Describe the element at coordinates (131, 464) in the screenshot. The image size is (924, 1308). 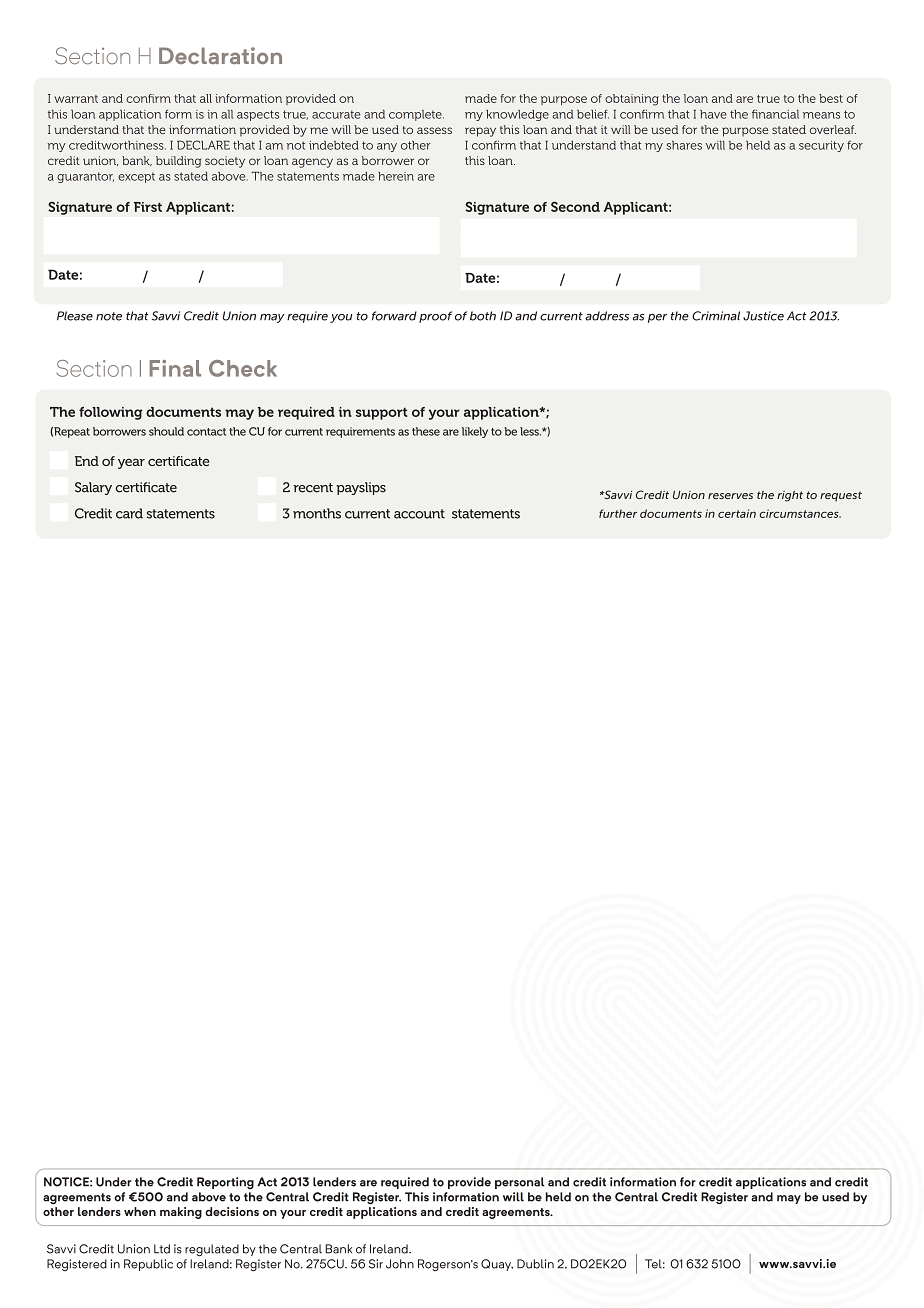
I see `year` at that location.
